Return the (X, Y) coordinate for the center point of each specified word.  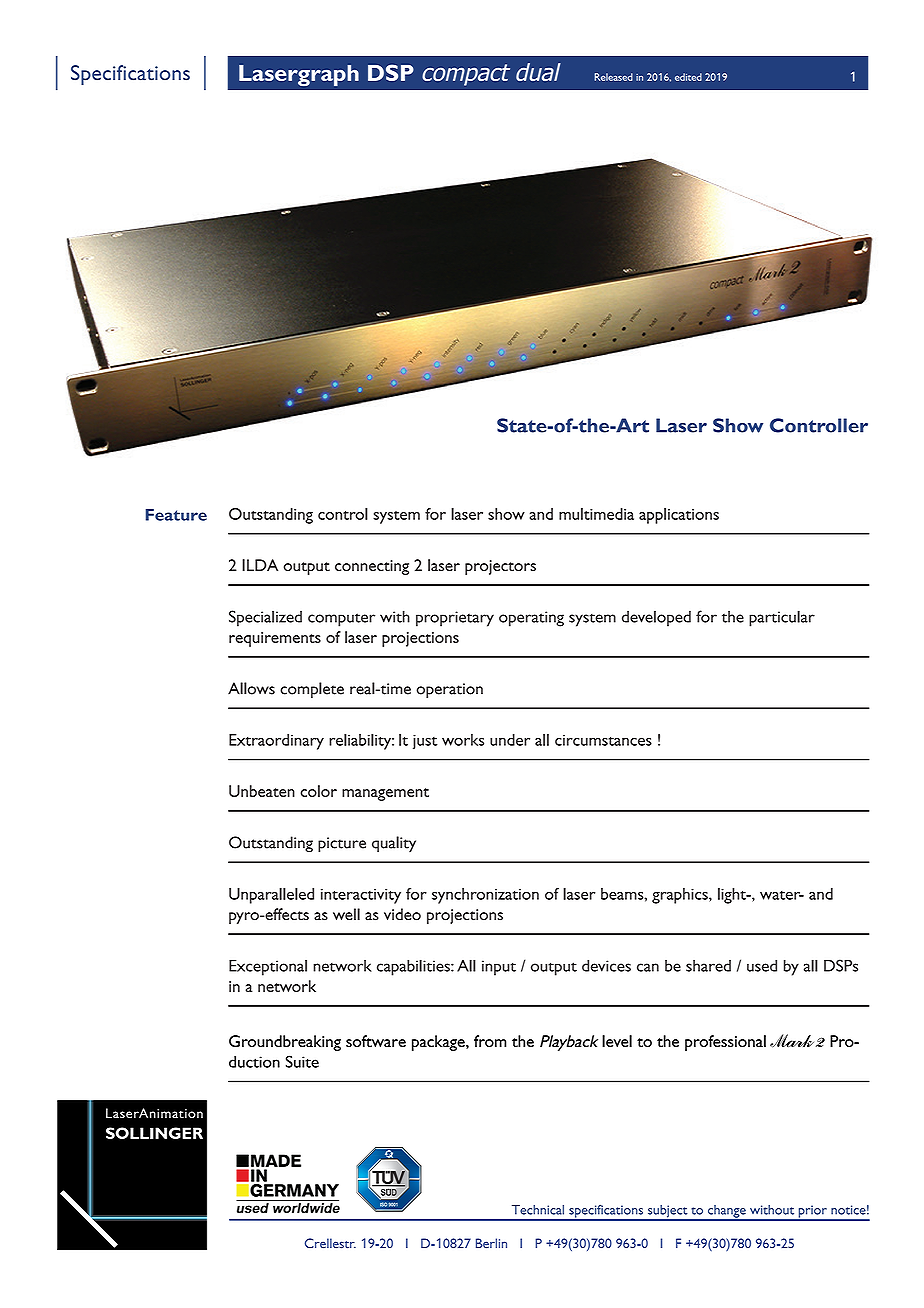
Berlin (491, 1243)
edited (688, 77)
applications (679, 516)
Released (613, 77)
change (727, 1212)
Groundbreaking (285, 1043)
